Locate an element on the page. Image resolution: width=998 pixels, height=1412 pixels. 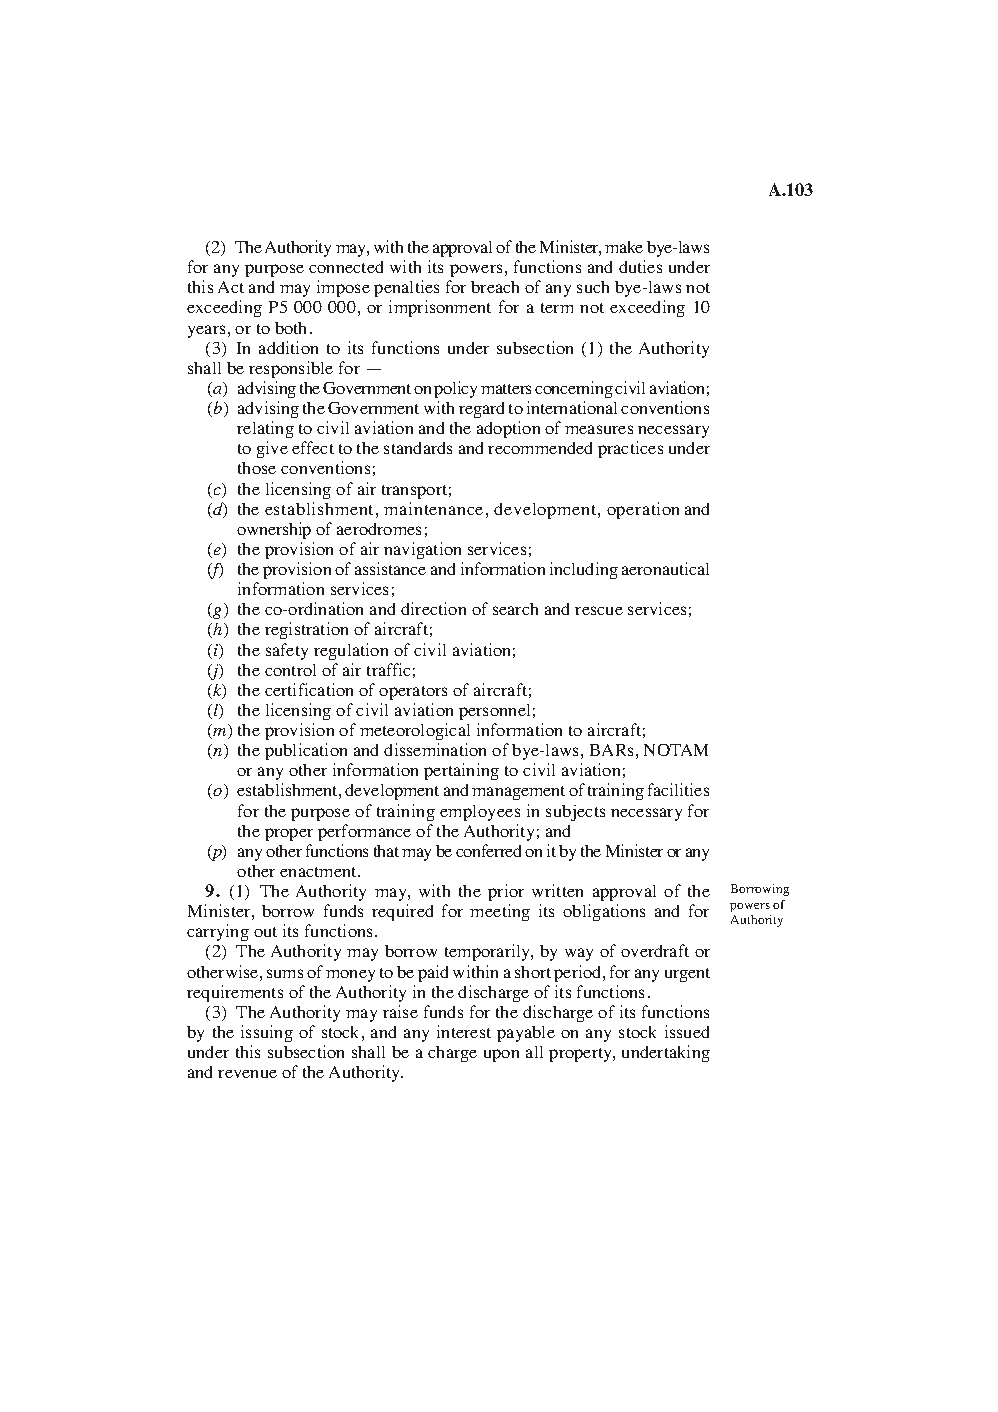
practices is located at coordinates (630, 449).
